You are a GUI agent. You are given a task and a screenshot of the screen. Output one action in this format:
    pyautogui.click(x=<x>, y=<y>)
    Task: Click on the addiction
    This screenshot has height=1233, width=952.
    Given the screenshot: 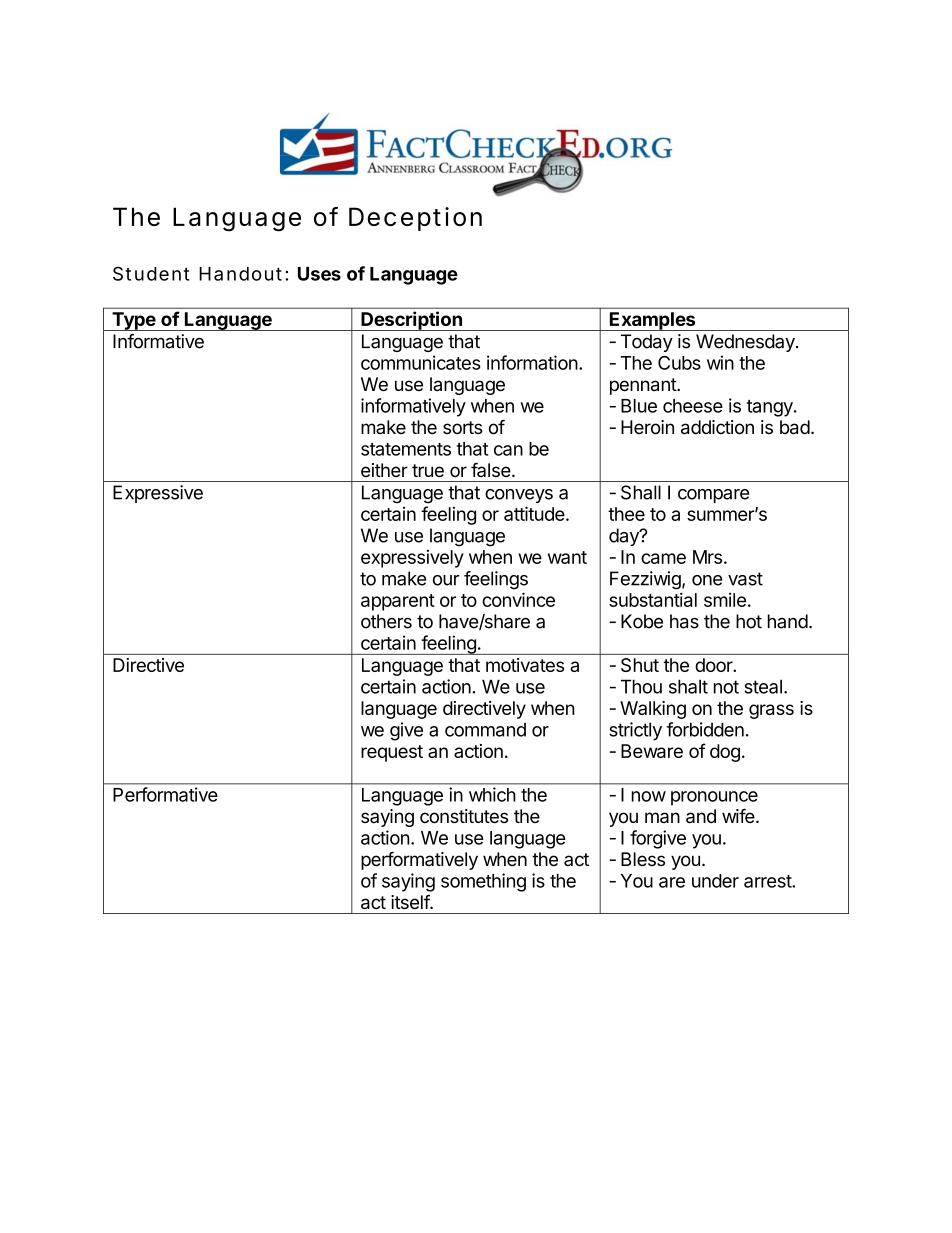 What is the action you would take?
    pyautogui.click(x=717, y=427)
